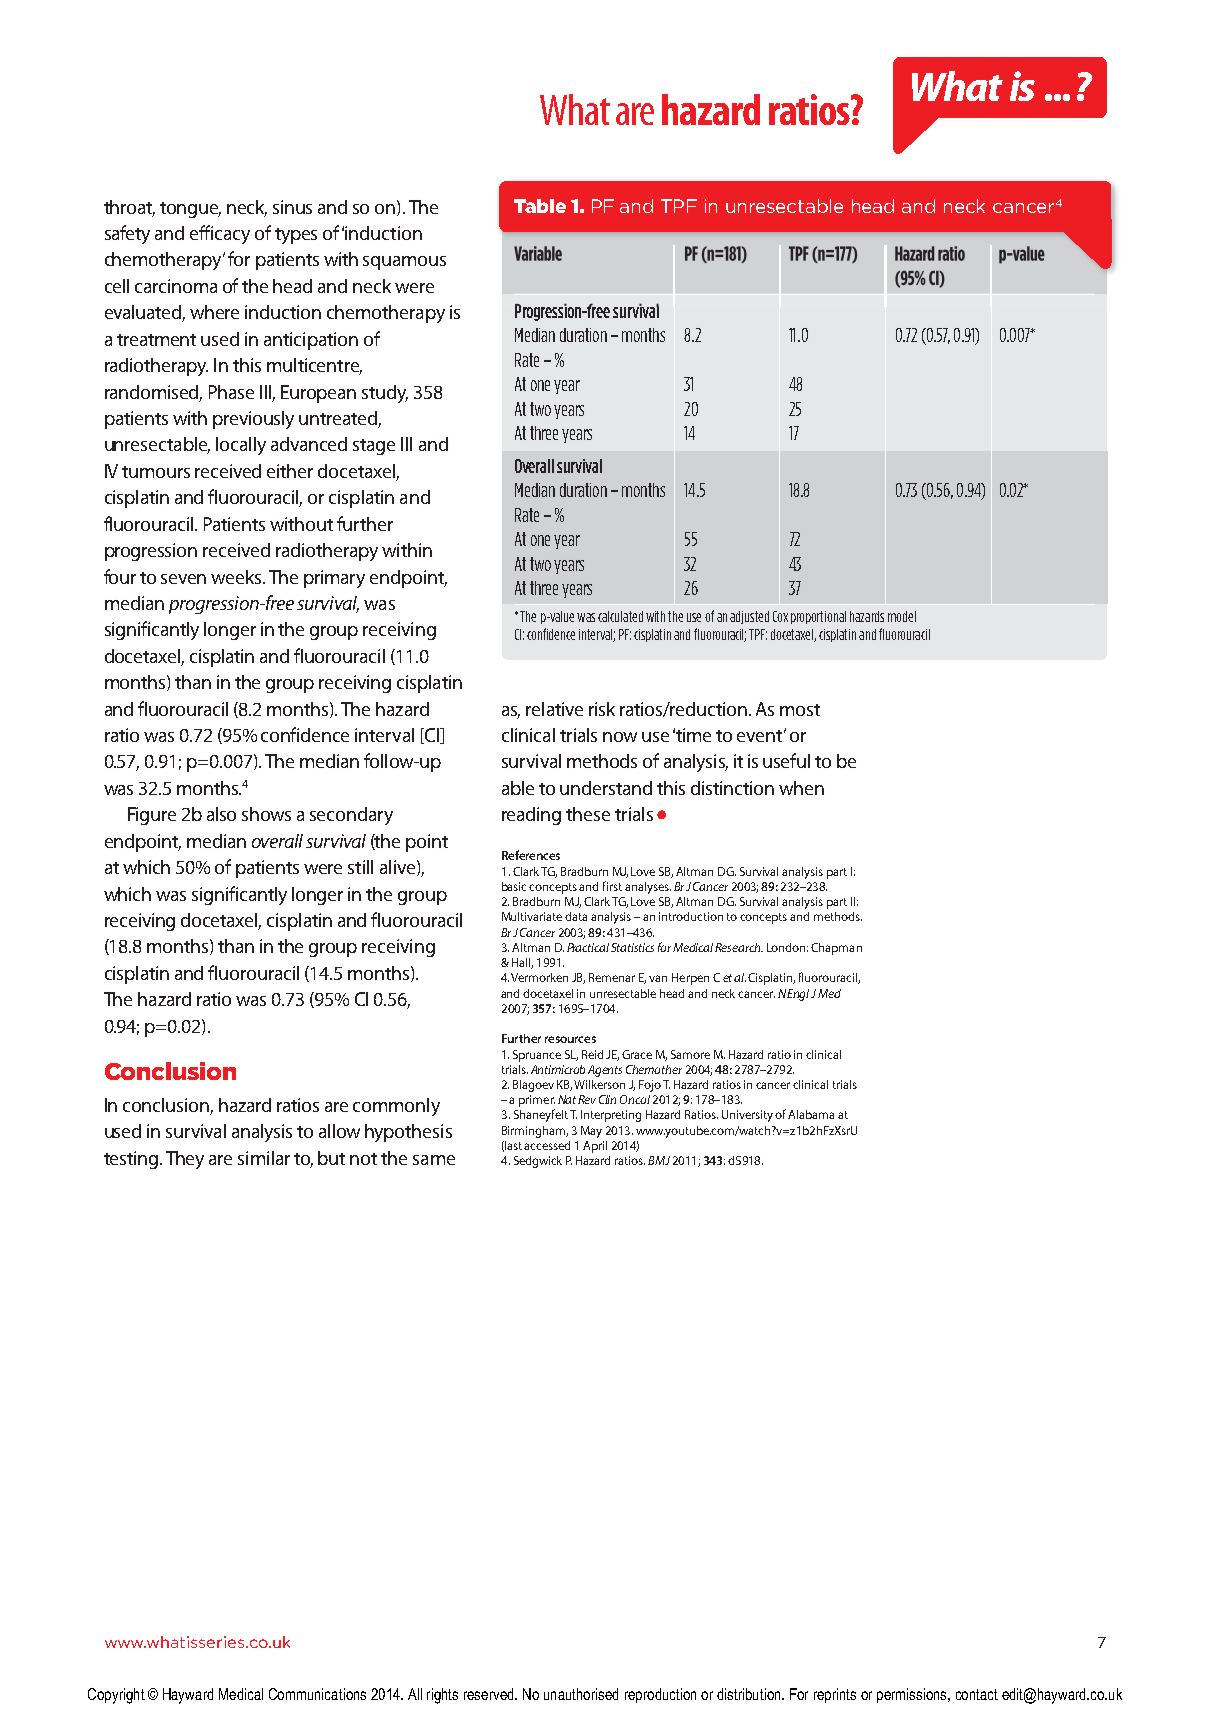 The width and height of the page is (1210, 1711). Describe the element at coordinates (221, 814) in the page. I see `also` at that location.
